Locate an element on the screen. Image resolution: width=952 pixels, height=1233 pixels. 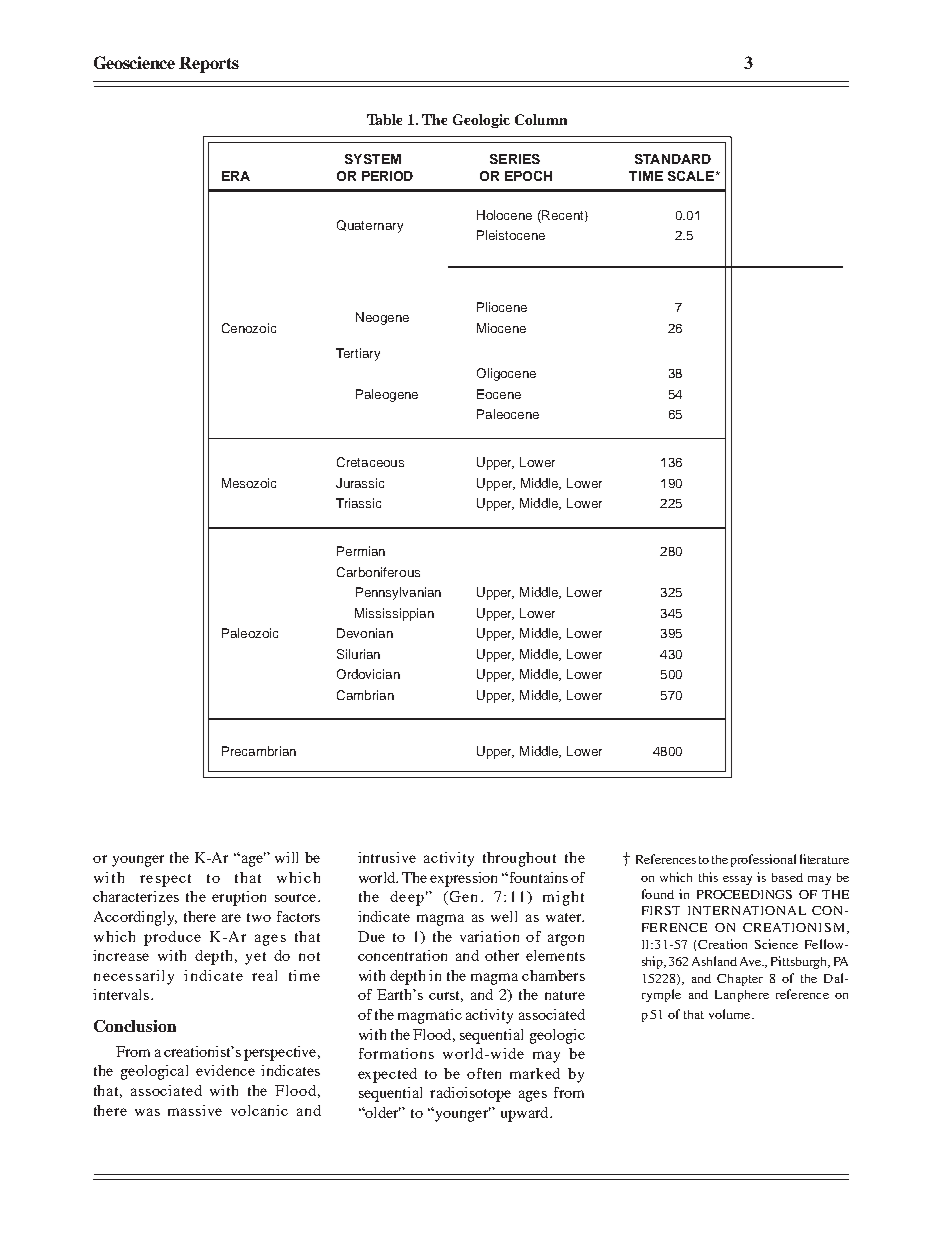
Paleozoic is located at coordinates (250, 633).
